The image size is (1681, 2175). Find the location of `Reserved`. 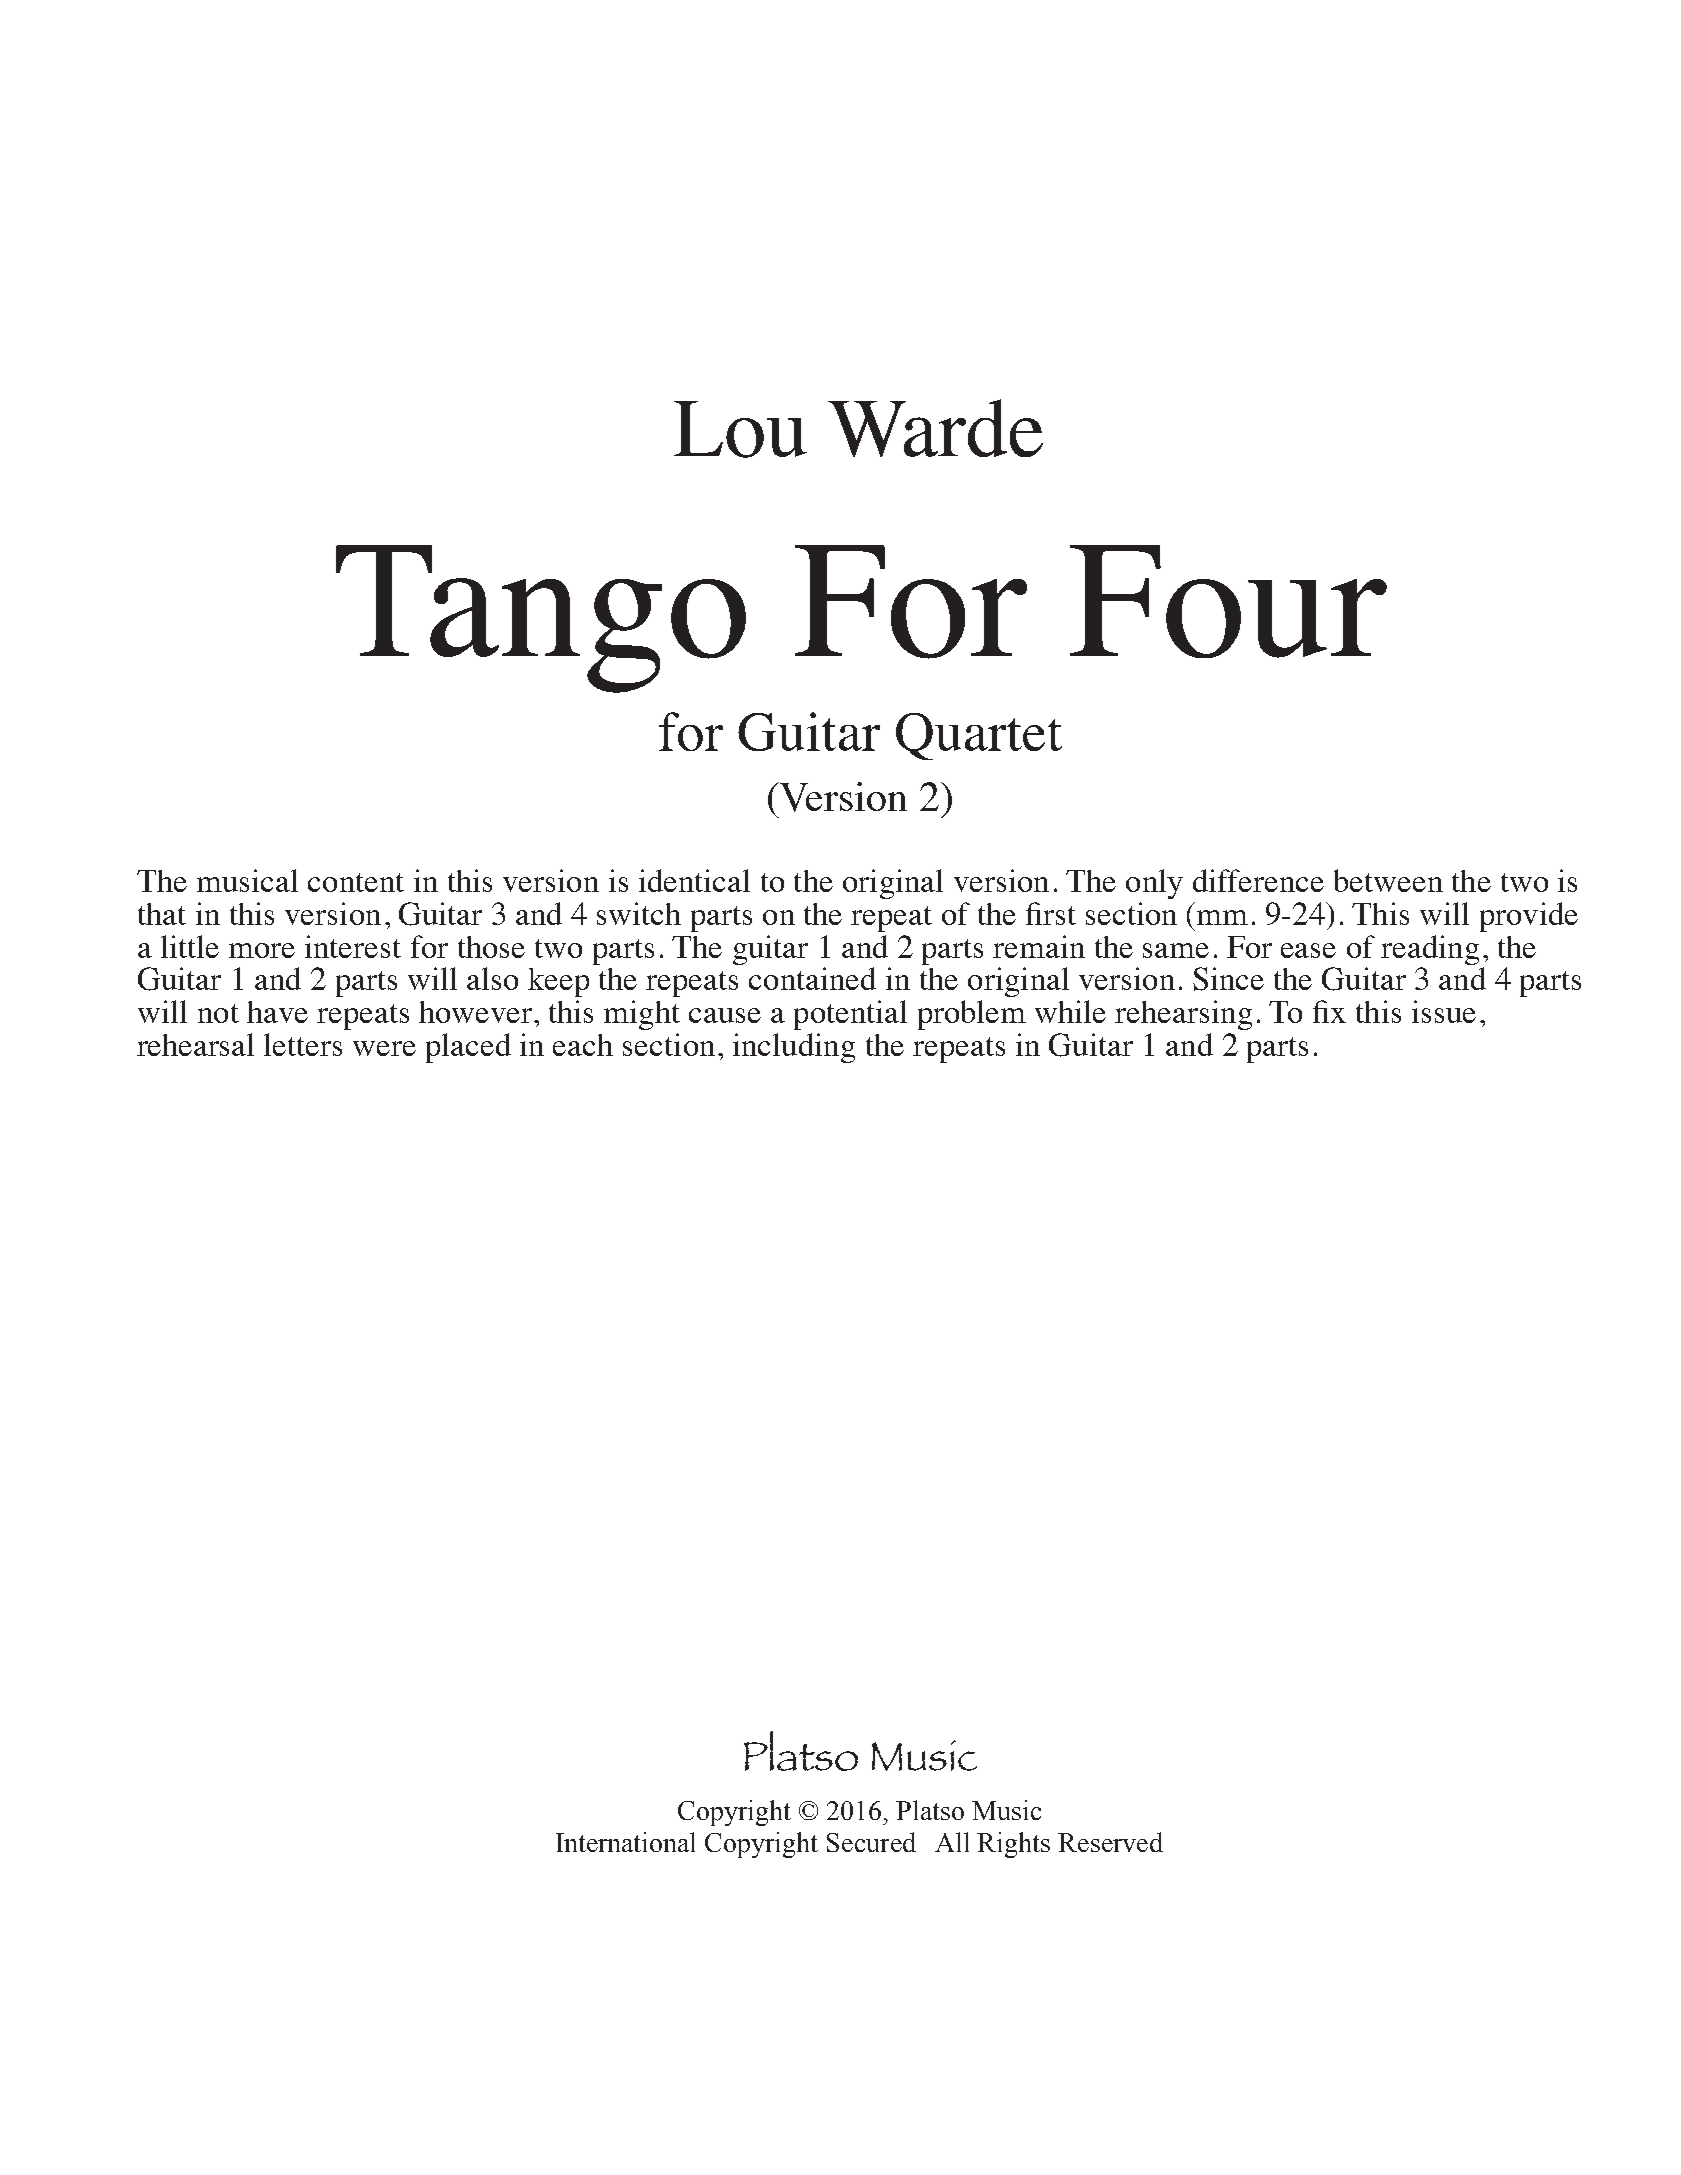

Reserved is located at coordinates (1110, 1842).
